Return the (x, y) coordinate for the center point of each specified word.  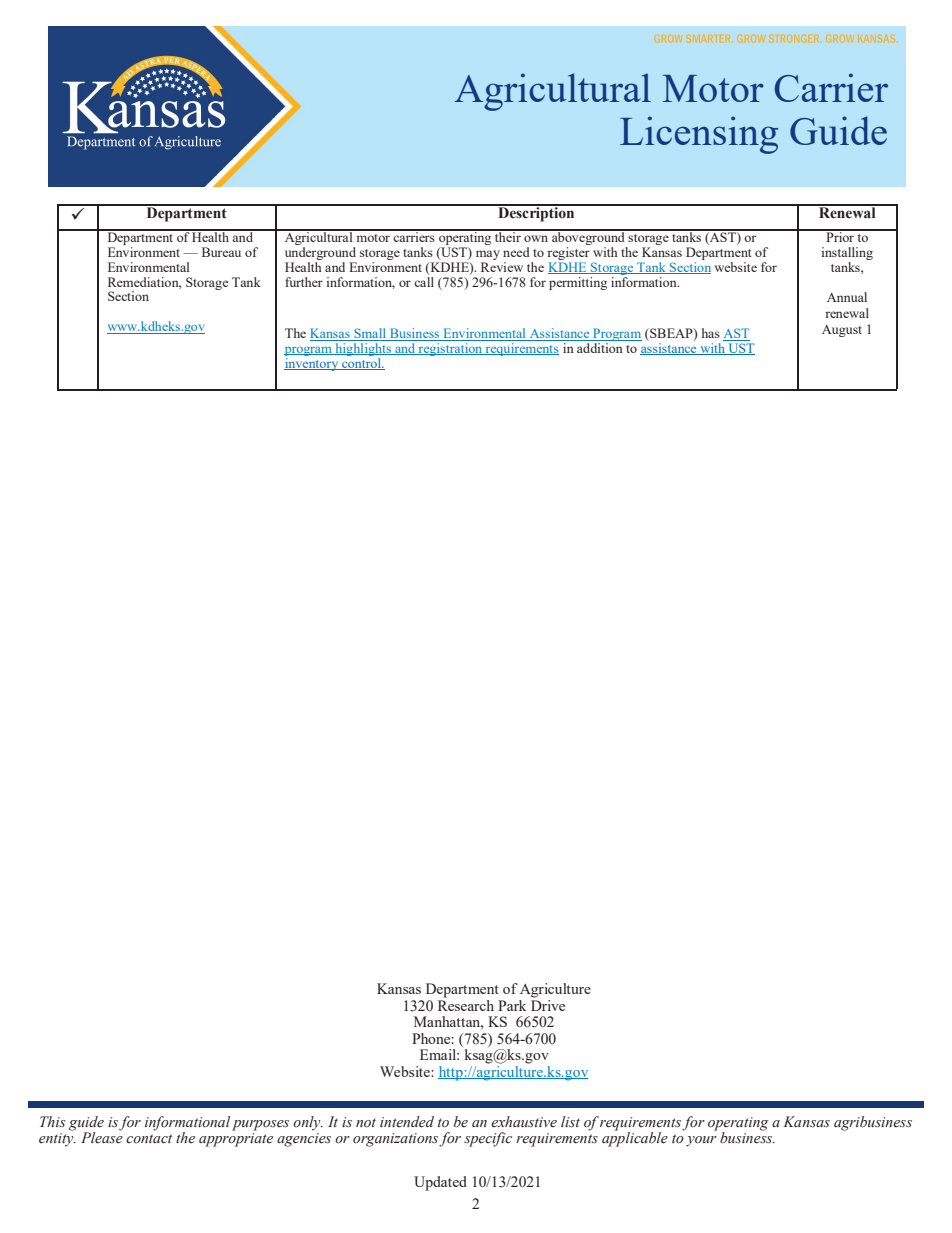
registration (450, 349)
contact (149, 1139)
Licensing (699, 135)
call (424, 282)
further (304, 282)
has (711, 333)
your (701, 1141)
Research (466, 1004)
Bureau (221, 252)
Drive (548, 1004)
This (53, 1121)
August (842, 331)
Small (370, 334)
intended (407, 1122)
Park (512, 1005)
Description (536, 213)
